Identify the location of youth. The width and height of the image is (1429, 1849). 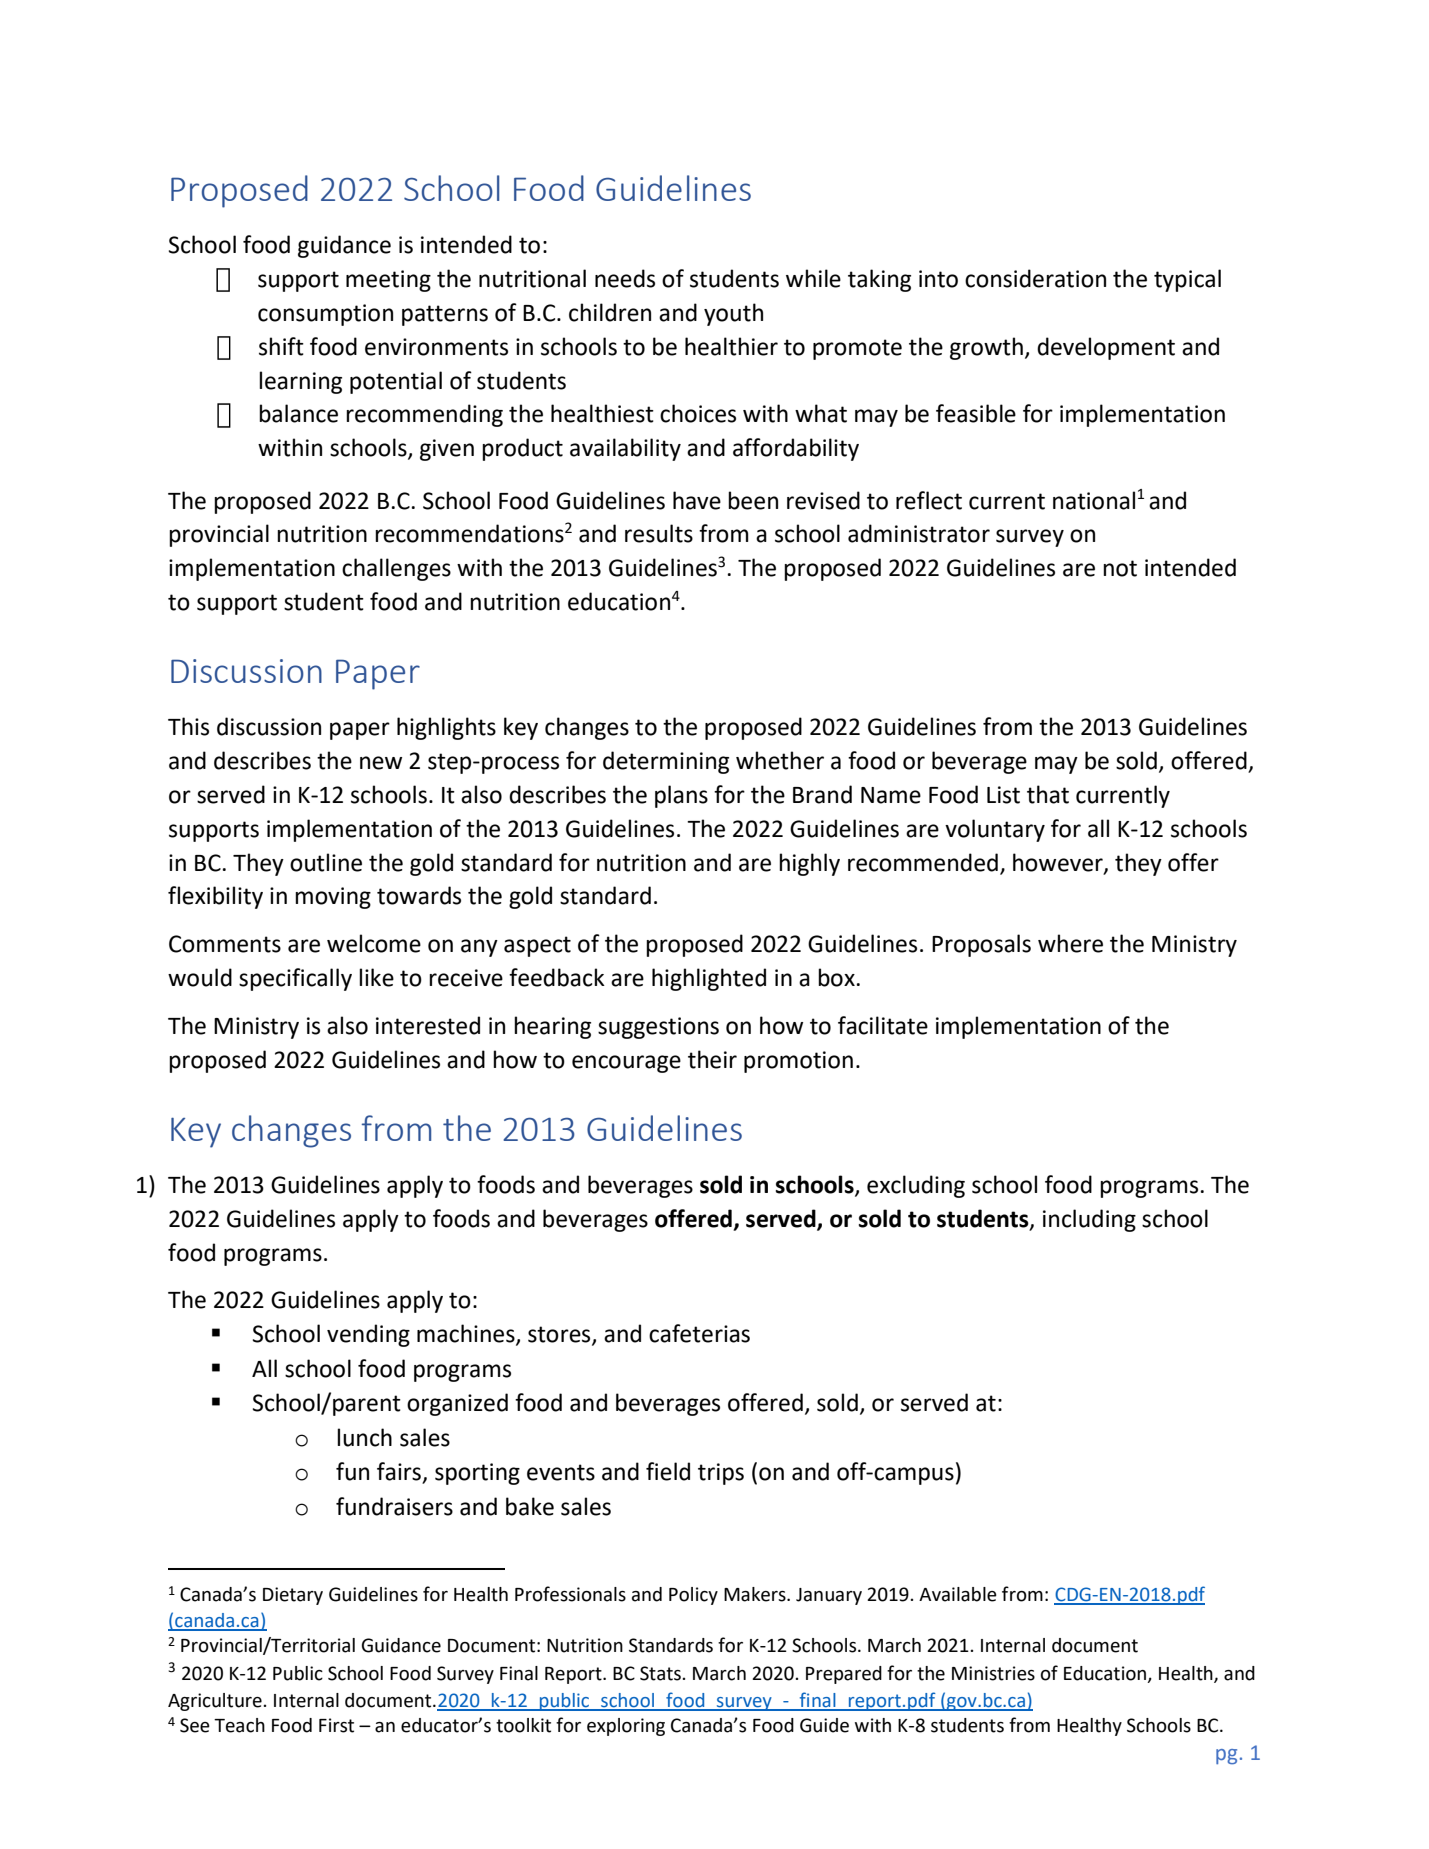
(733, 314).
